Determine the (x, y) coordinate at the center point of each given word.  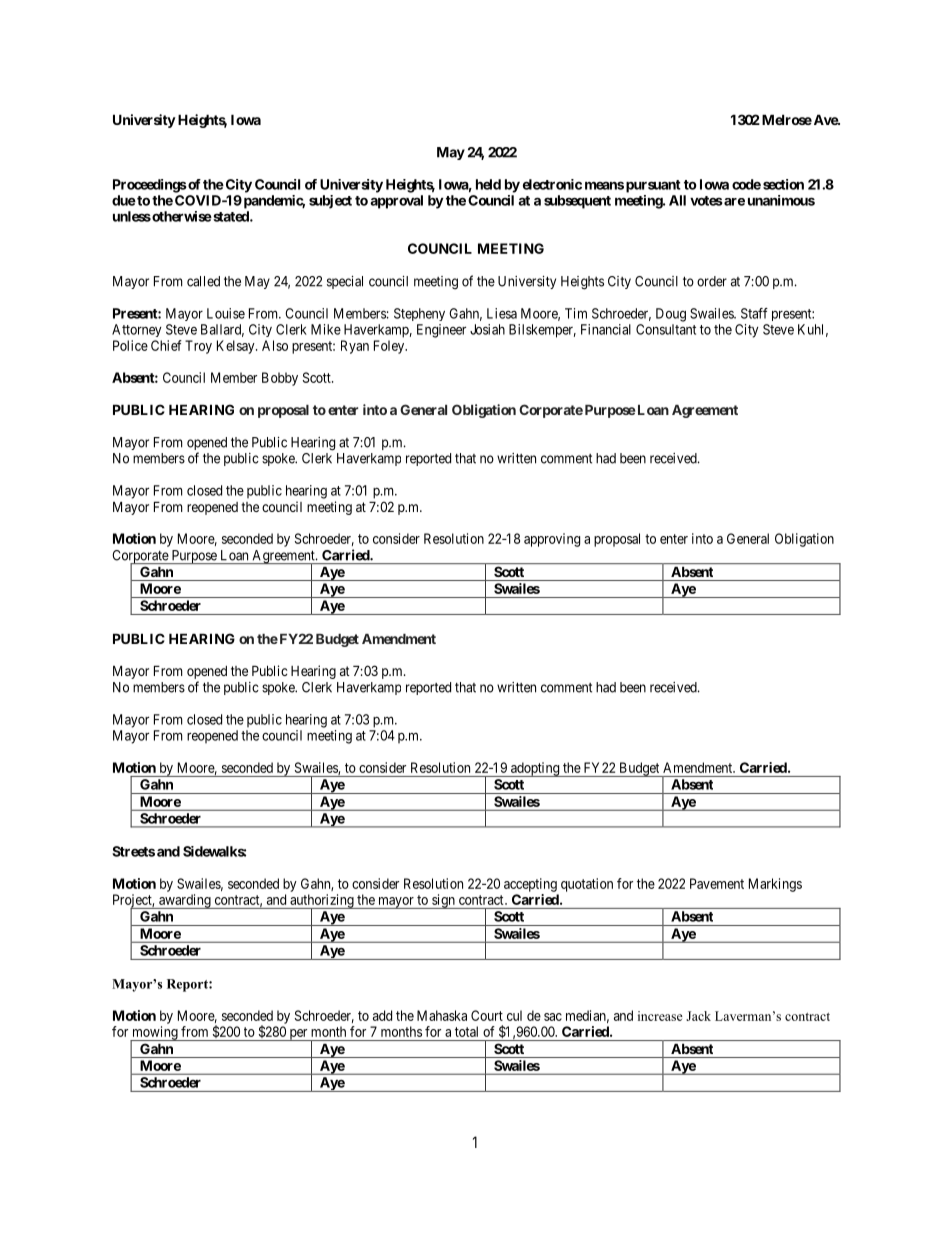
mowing (155, 1034)
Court (487, 1015)
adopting (534, 769)
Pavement (717, 883)
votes (706, 201)
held (488, 184)
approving (552, 540)
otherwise (181, 216)
